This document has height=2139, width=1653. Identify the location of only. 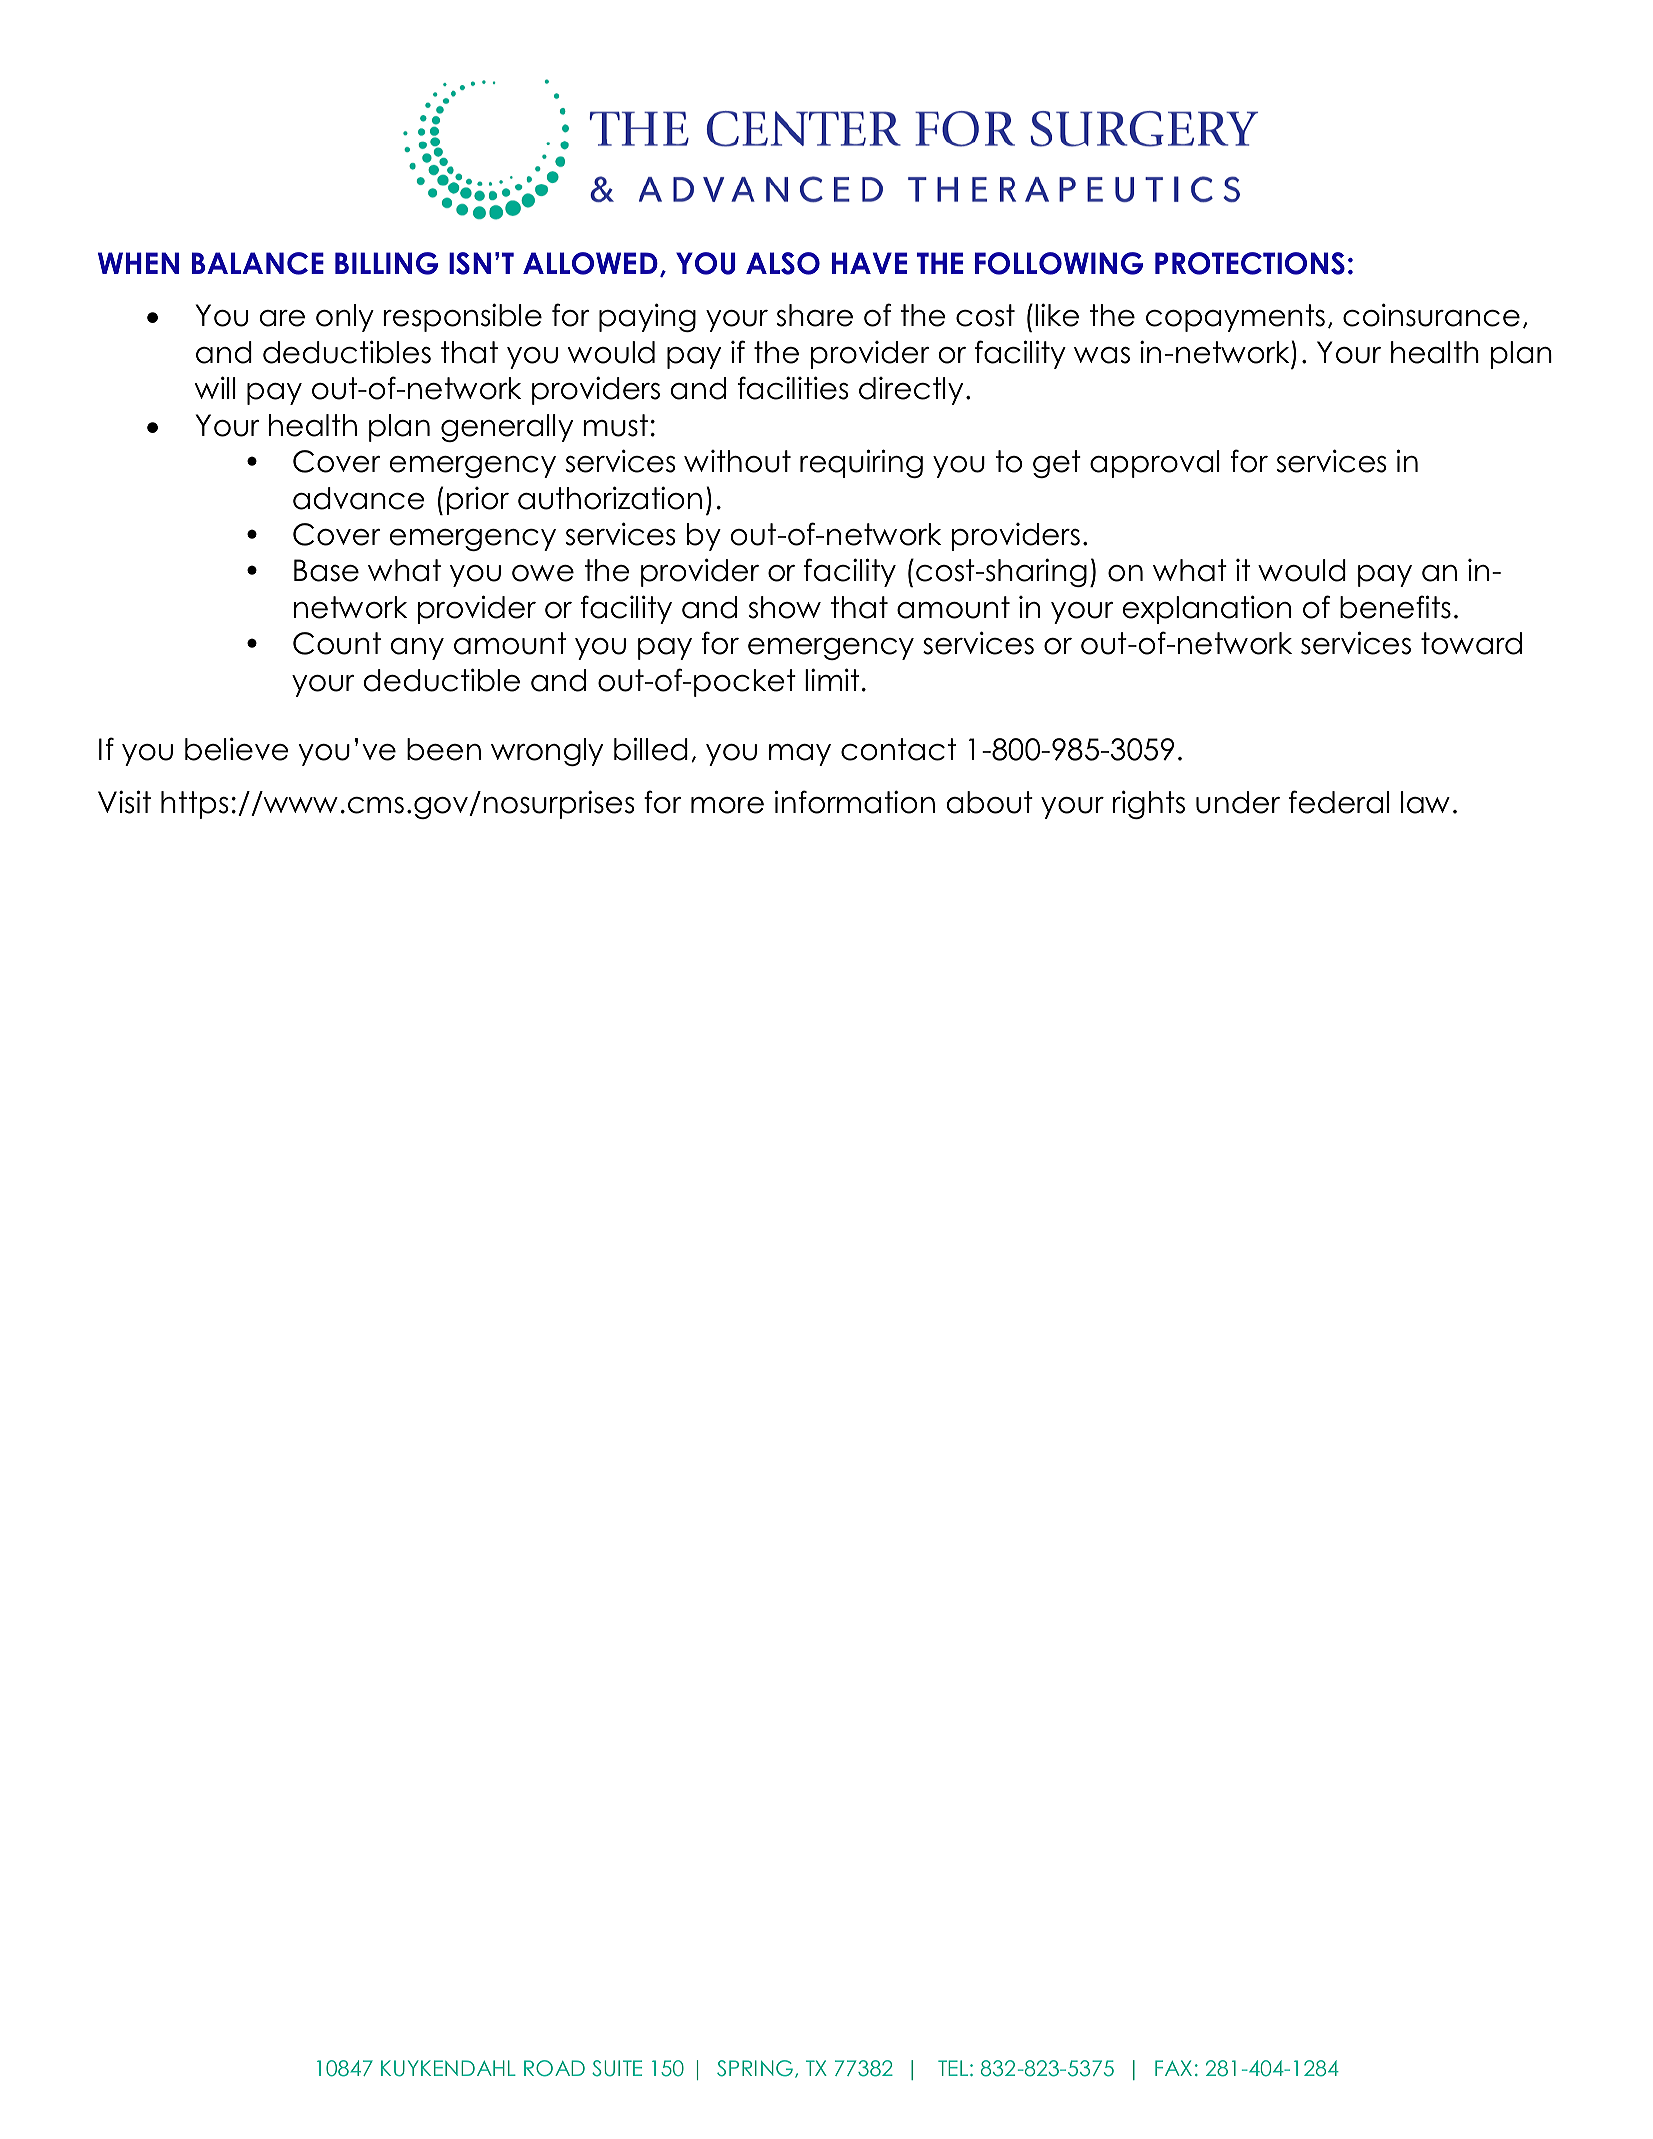
(345, 318).
